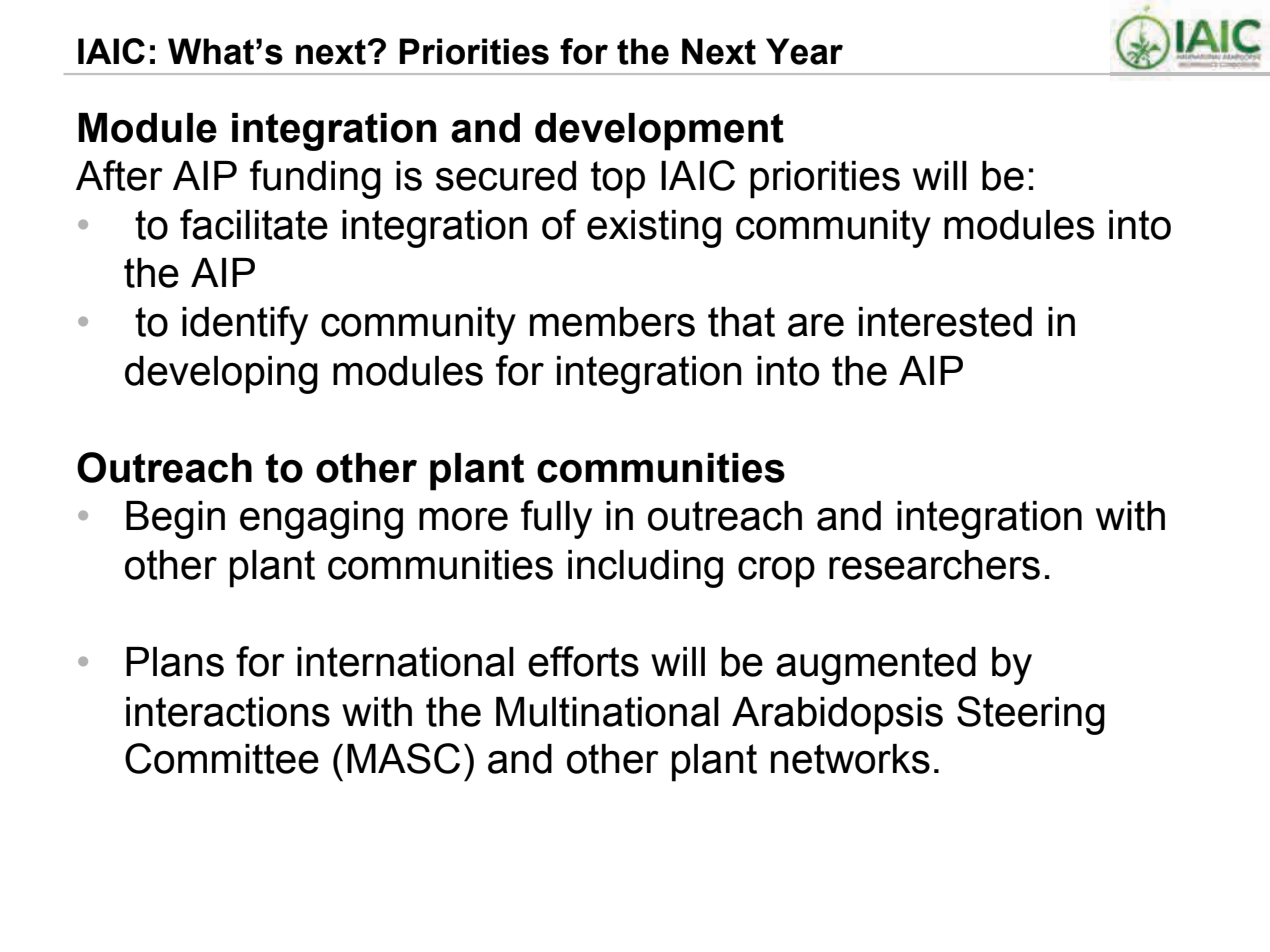 This page has width=1270, height=952. What do you see at coordinates (254, 224) in the page?
I see `facilitate` at bounding box center [254, 224].
